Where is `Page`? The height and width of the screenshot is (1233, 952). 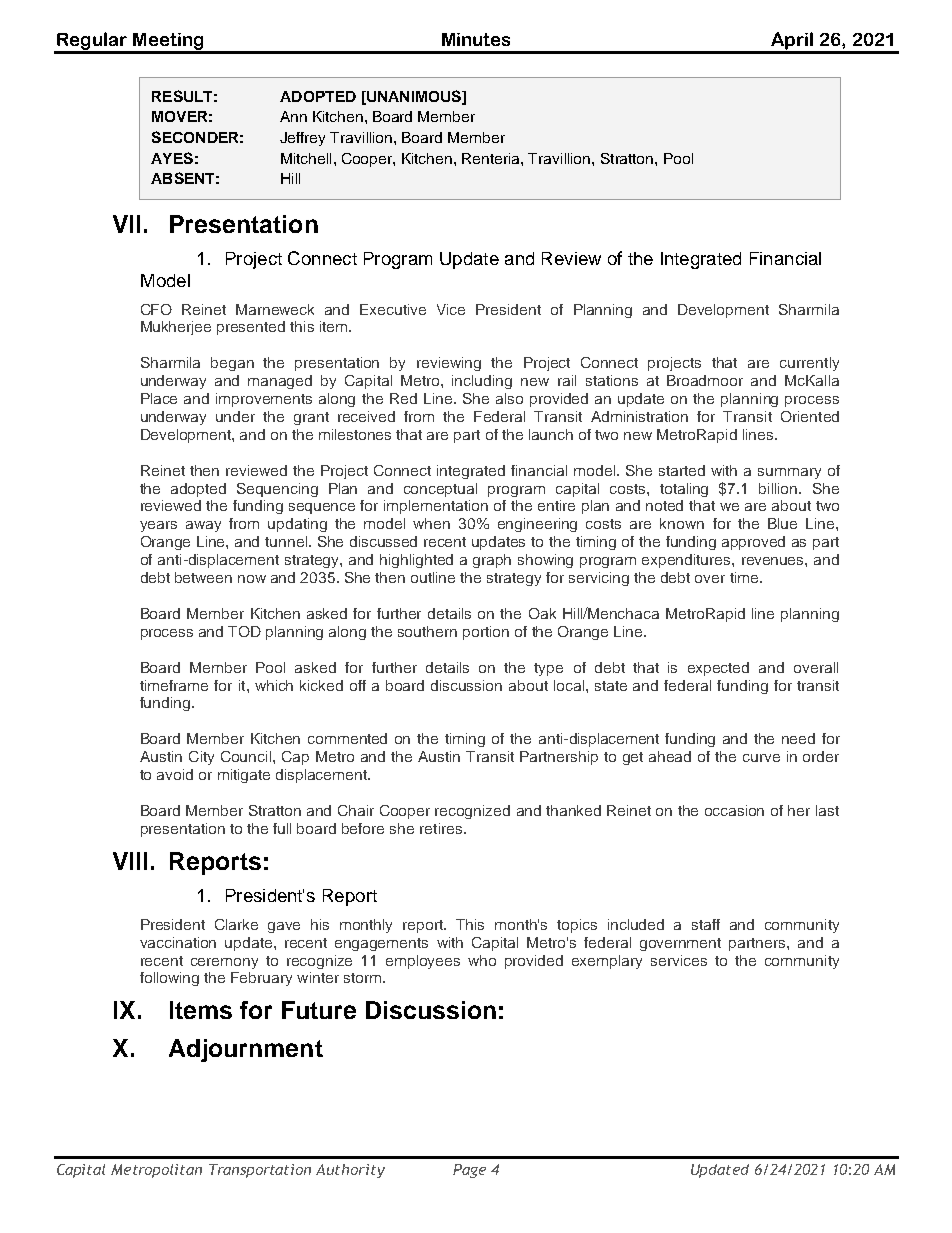
Page is located at coordinates (469, 1171).
